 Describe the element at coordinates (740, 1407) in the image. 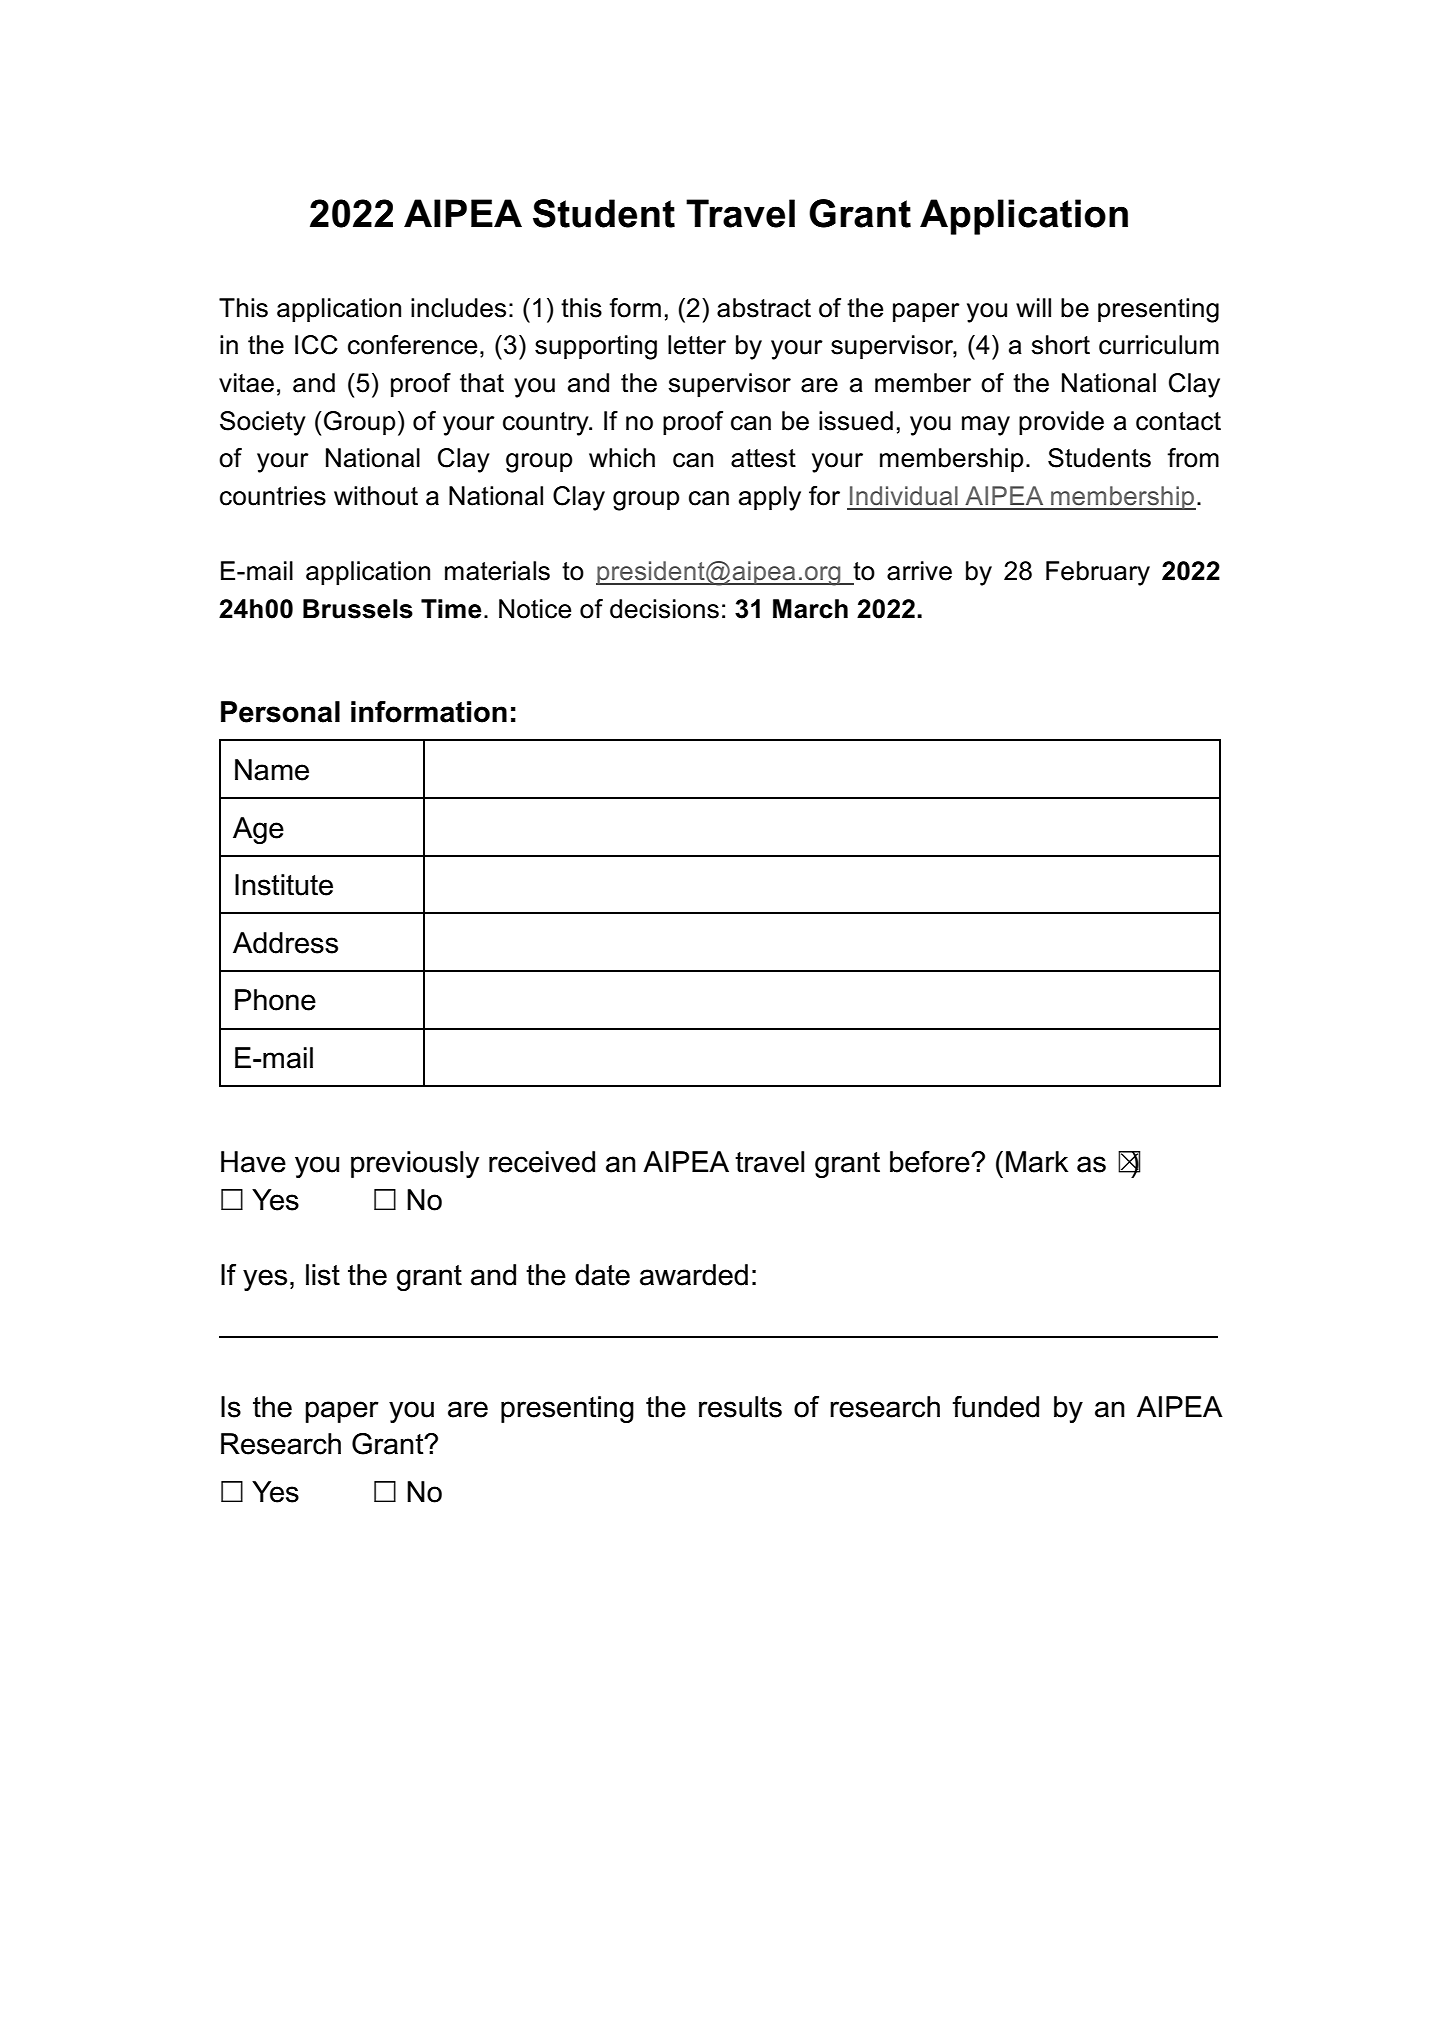

I see `results` at that location.
